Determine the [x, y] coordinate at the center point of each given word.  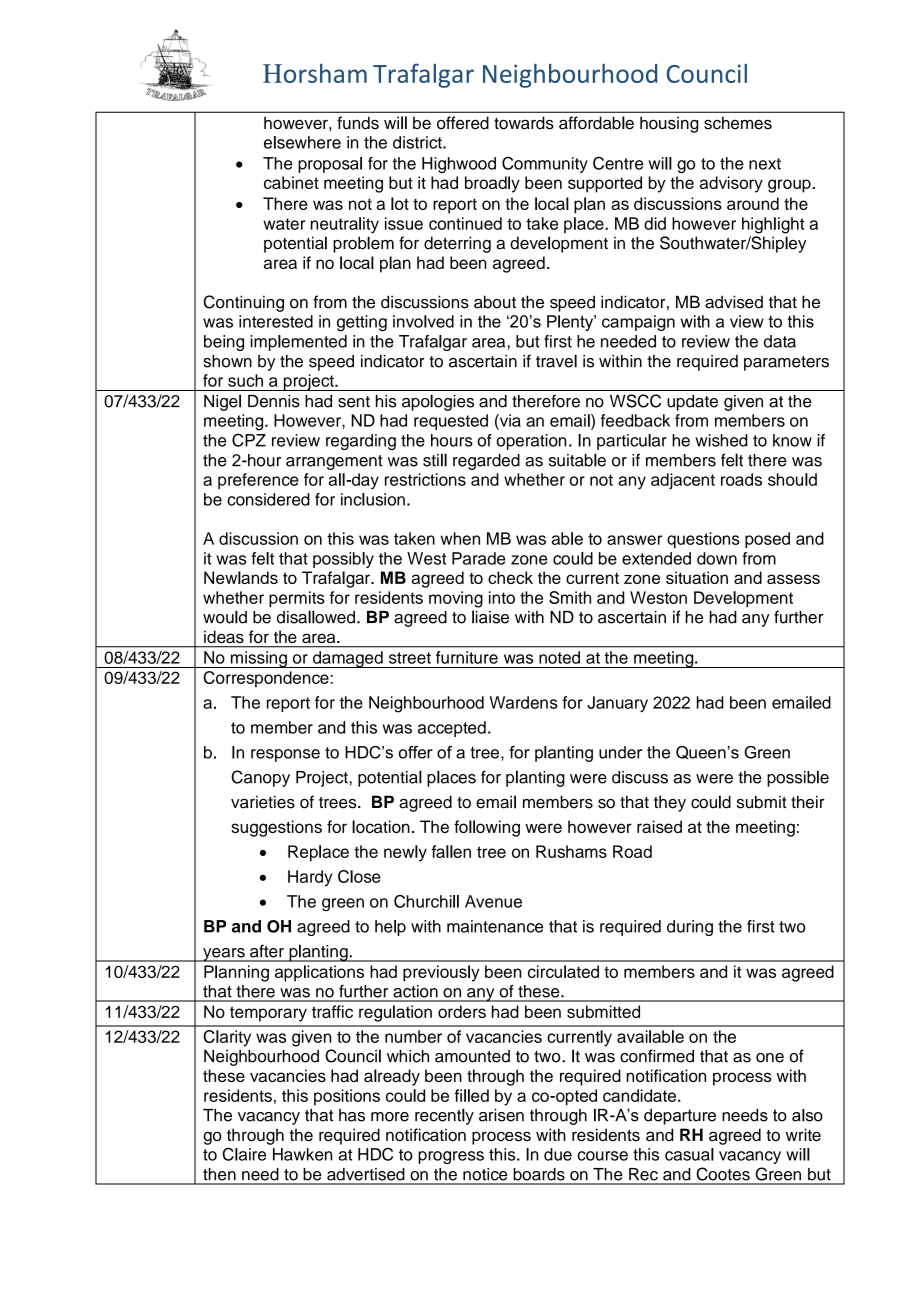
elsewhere [302, 142]
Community [545, 164]
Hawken [302, 1154]
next [765, 164]
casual [689, 1154]
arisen [501, 1115]
